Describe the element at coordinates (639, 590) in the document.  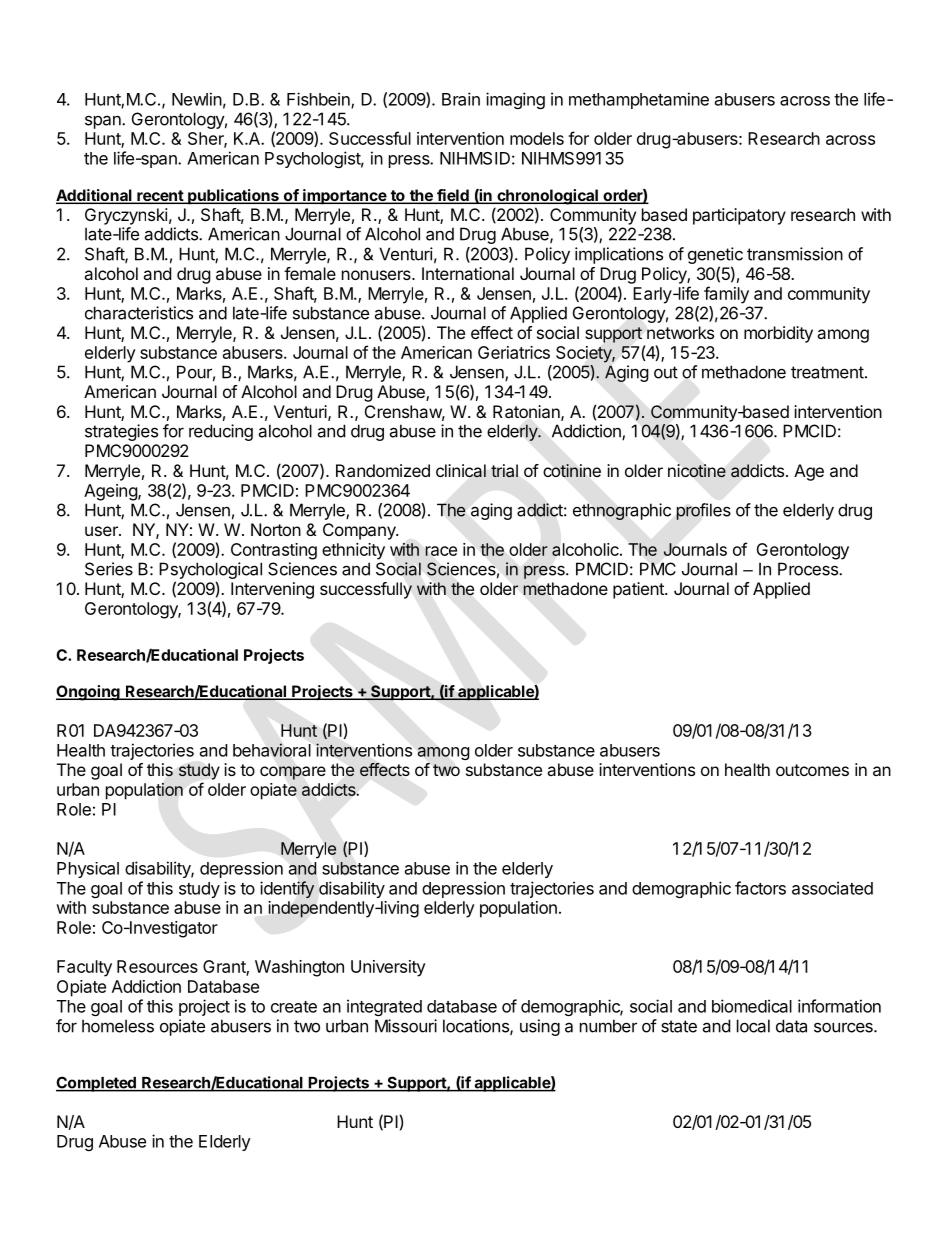
I see `patient` at that location.
